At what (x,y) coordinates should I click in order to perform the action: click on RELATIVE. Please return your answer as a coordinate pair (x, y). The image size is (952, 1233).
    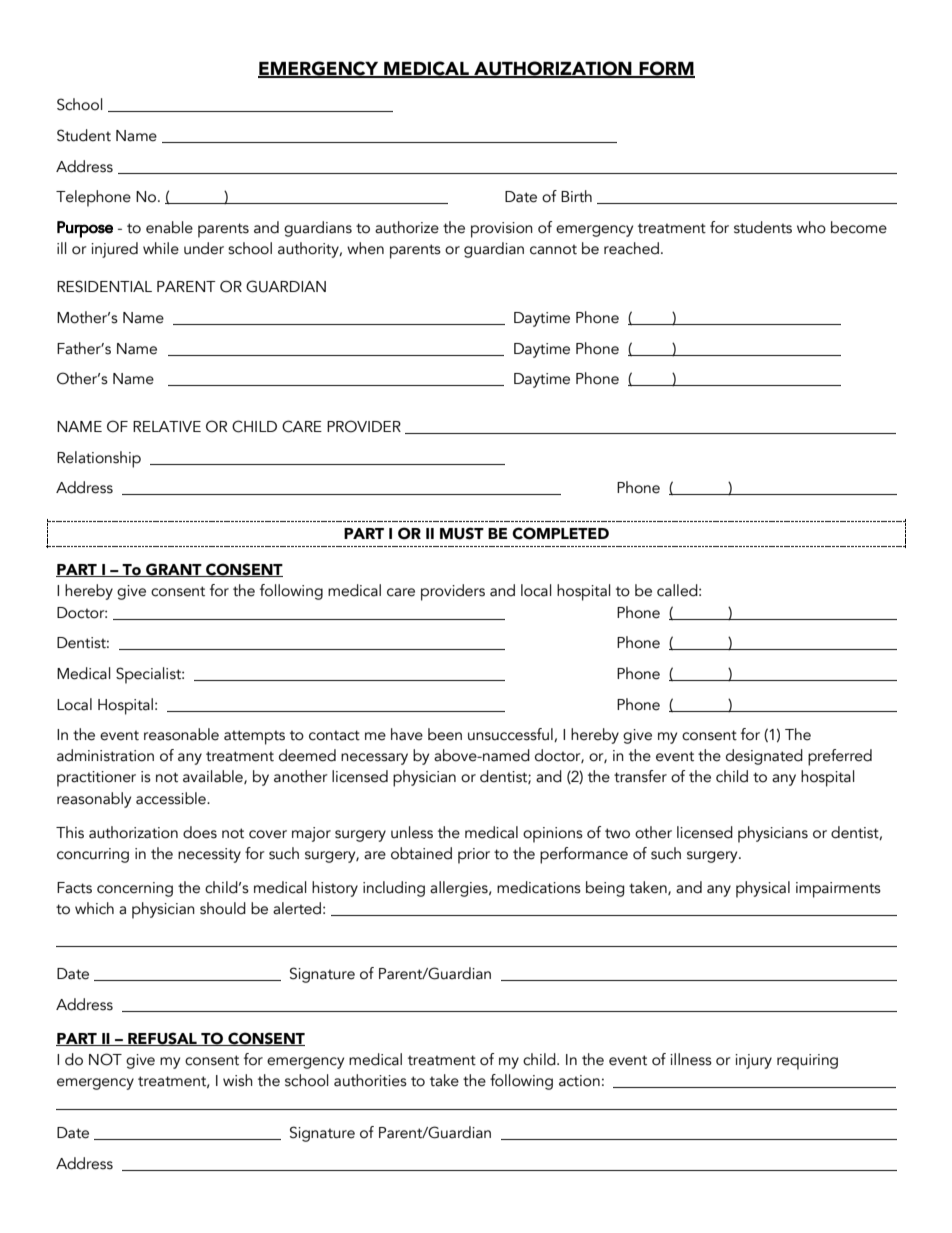
    Looking at the image, I should click on (167, 426).
